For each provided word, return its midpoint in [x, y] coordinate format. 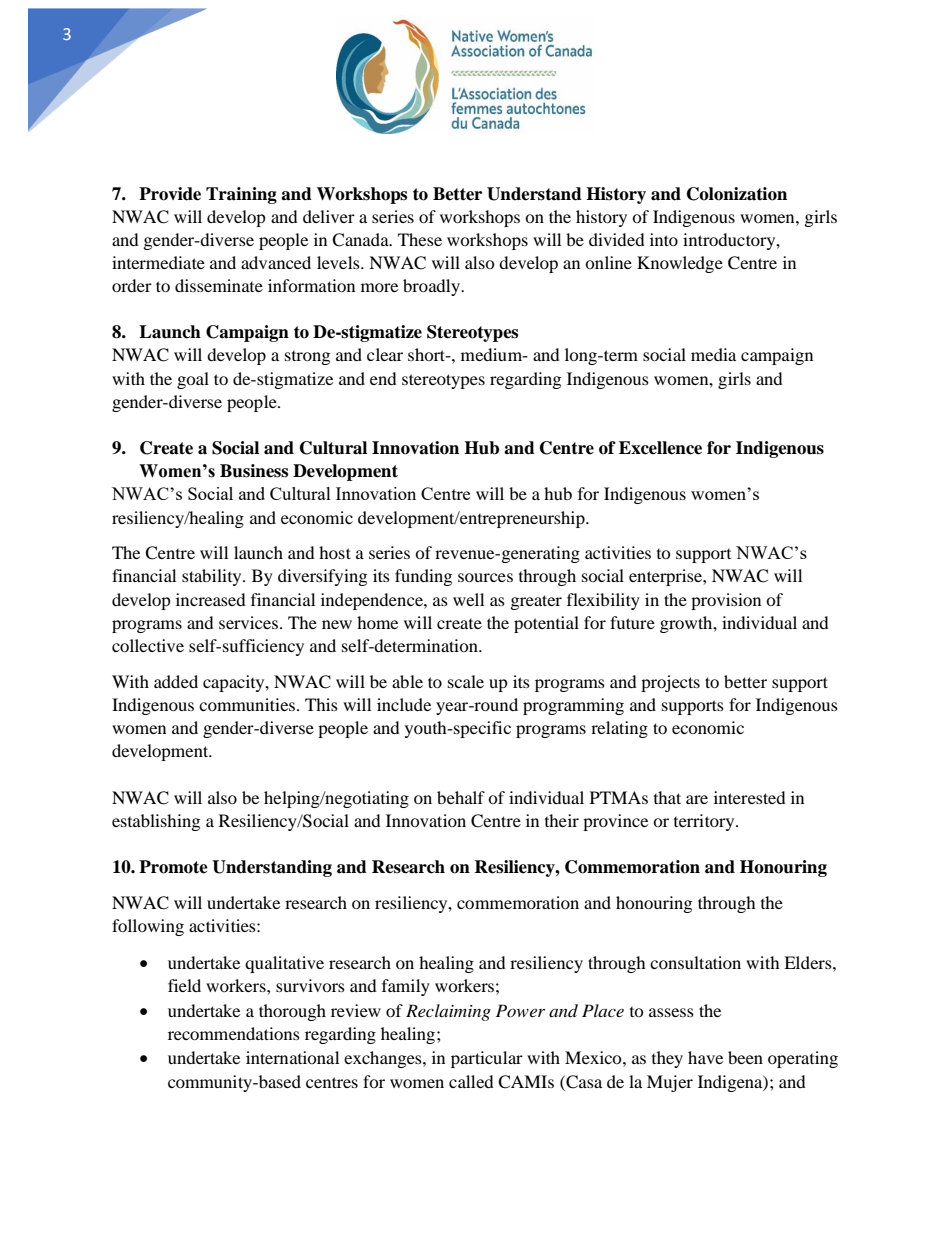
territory [705, 822]
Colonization [737, 194]
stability [213, 577]
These [420, 239]
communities [248, 704]
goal [193, 380]
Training [241, 195]
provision [726, 601]
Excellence [660, 448]
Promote [173, 867]
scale [466, 681]
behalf [461, 797]
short [428, 354]
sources [485, 577]
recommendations [234, 1033]
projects [670, 683]
